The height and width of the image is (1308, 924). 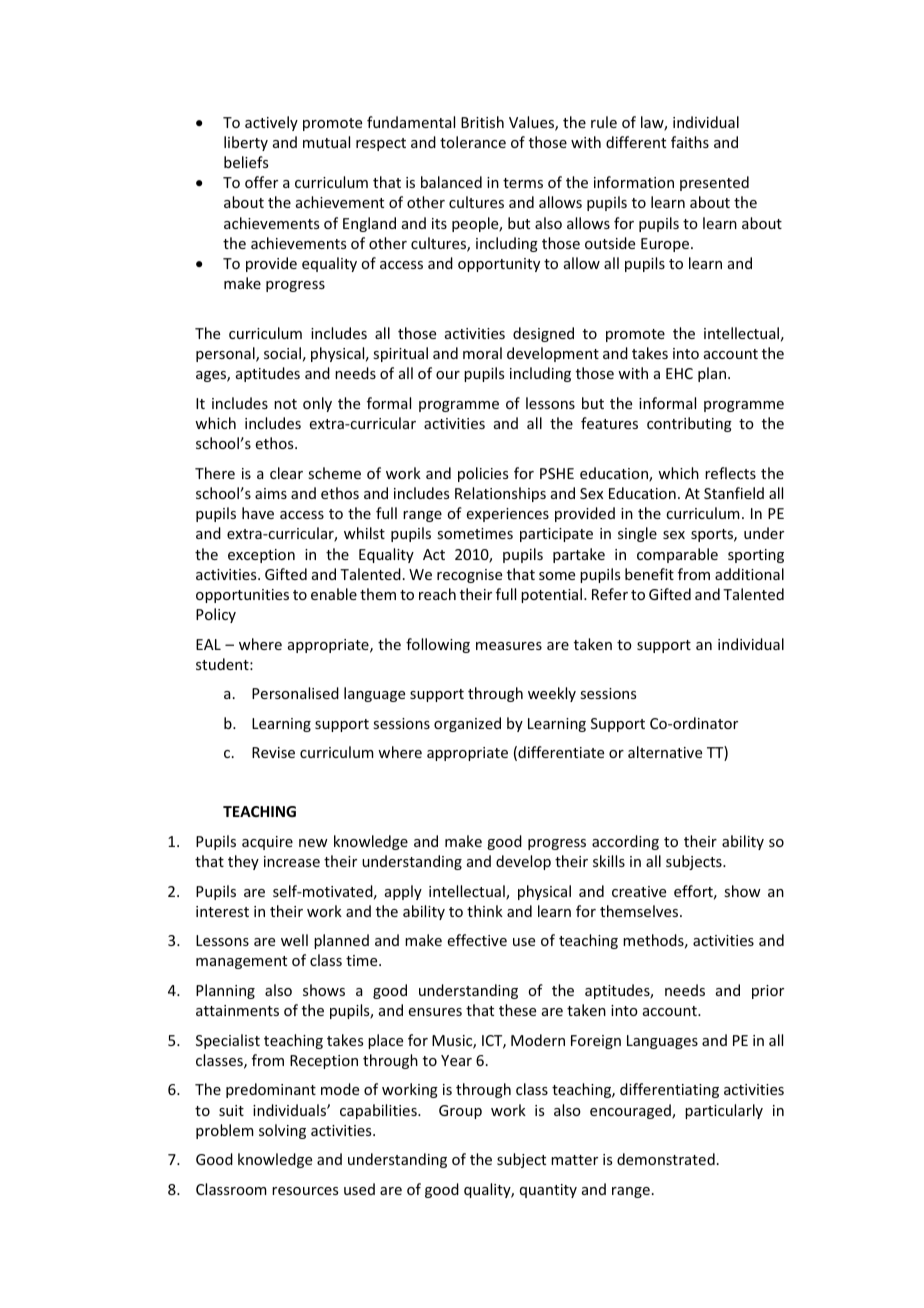 I want to click on contributing, so click(x=689, y=424).
